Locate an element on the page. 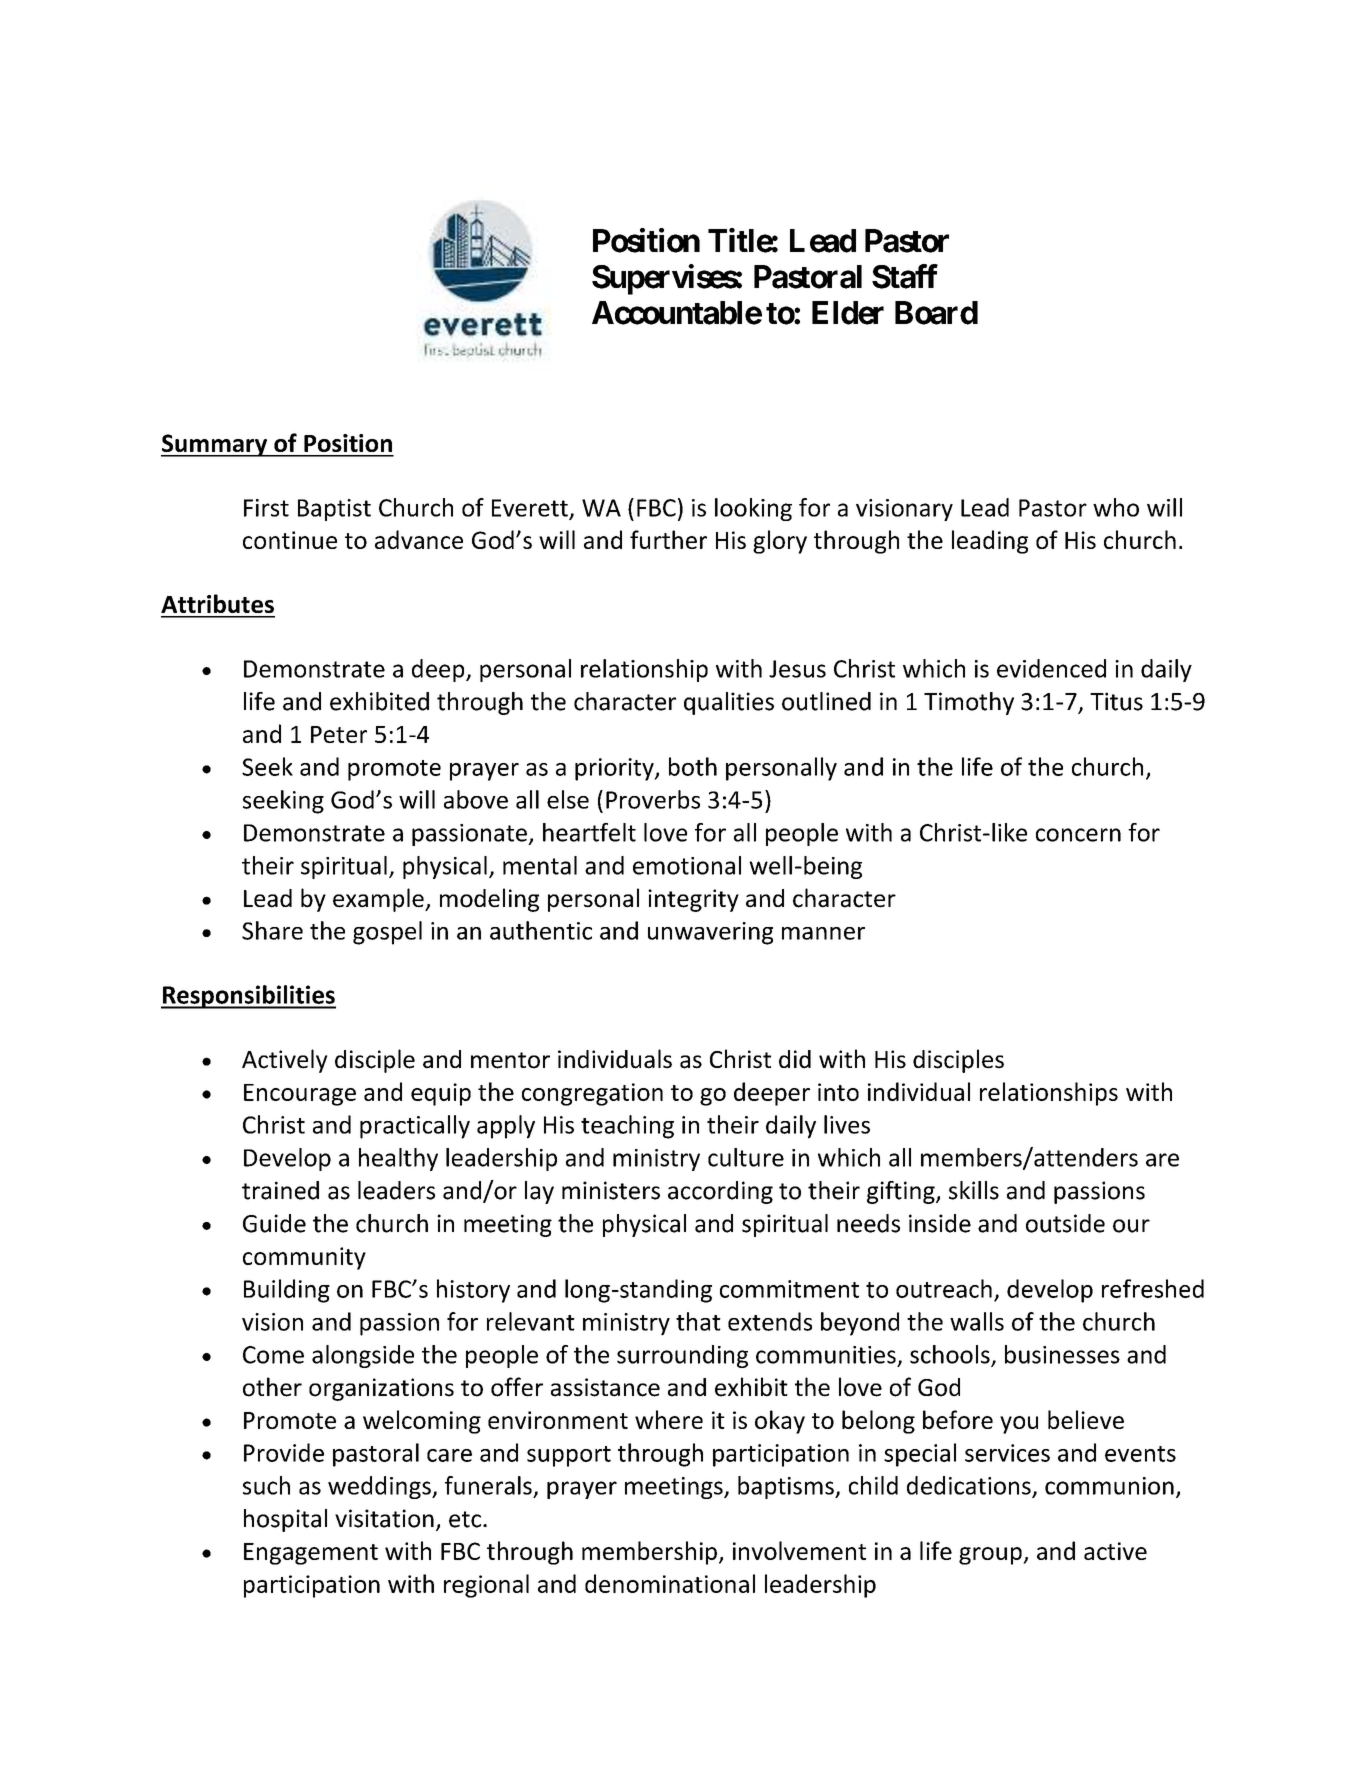 Image resolution: width=1370 pixels, height=1773 pixels. Board is located at coordinates (936, 313).
